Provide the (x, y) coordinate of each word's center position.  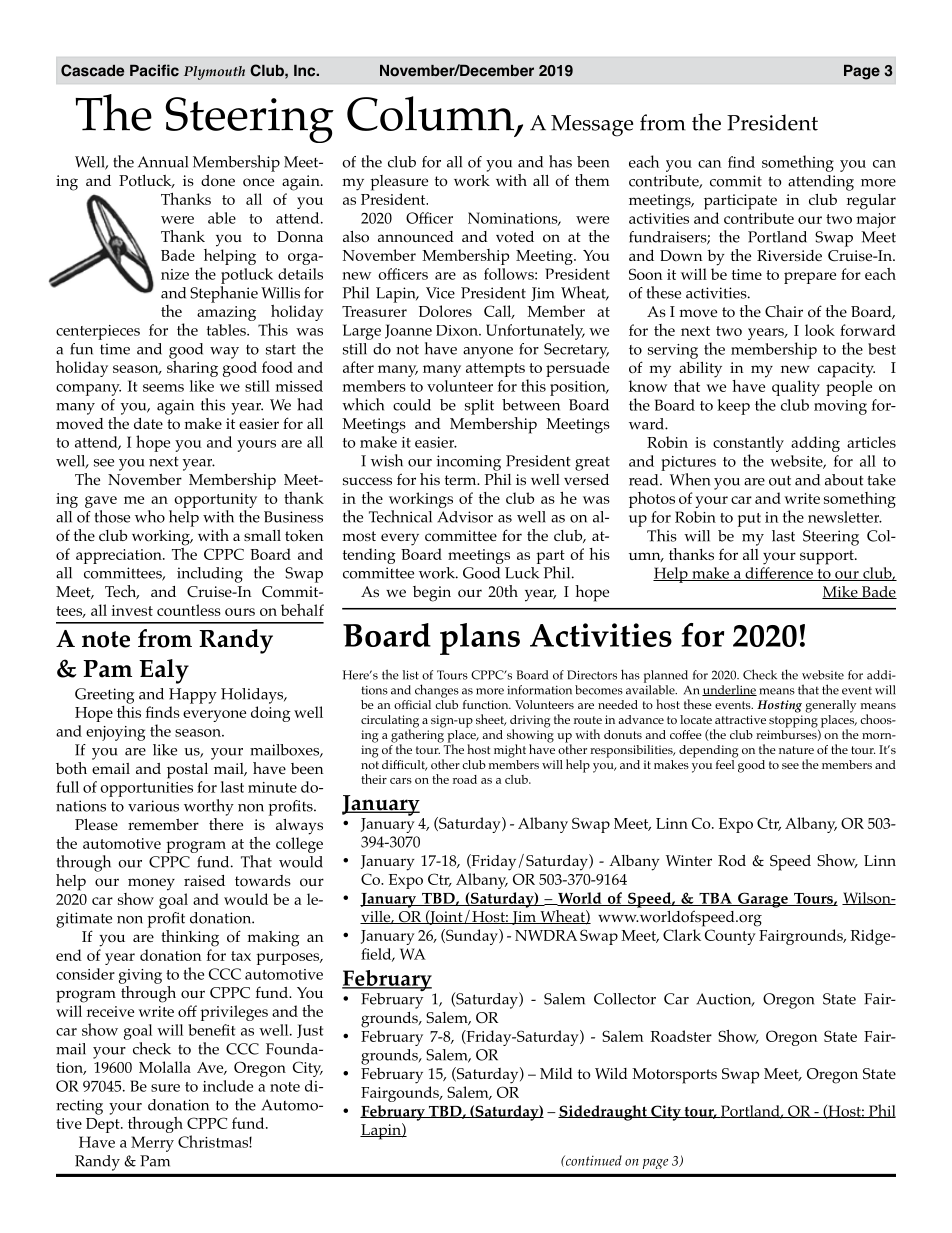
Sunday (472, 937)
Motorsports (674, 1076)
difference (779, 574)
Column (432, 114)
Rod (732, 861)
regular (871, 202)
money (151, 884)
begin (432, 594)
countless (189, 610)
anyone (488, 353)
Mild (556, 1073)
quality (796, 388)
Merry (152, 1144)
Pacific (154, 70)
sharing (192, 367)
